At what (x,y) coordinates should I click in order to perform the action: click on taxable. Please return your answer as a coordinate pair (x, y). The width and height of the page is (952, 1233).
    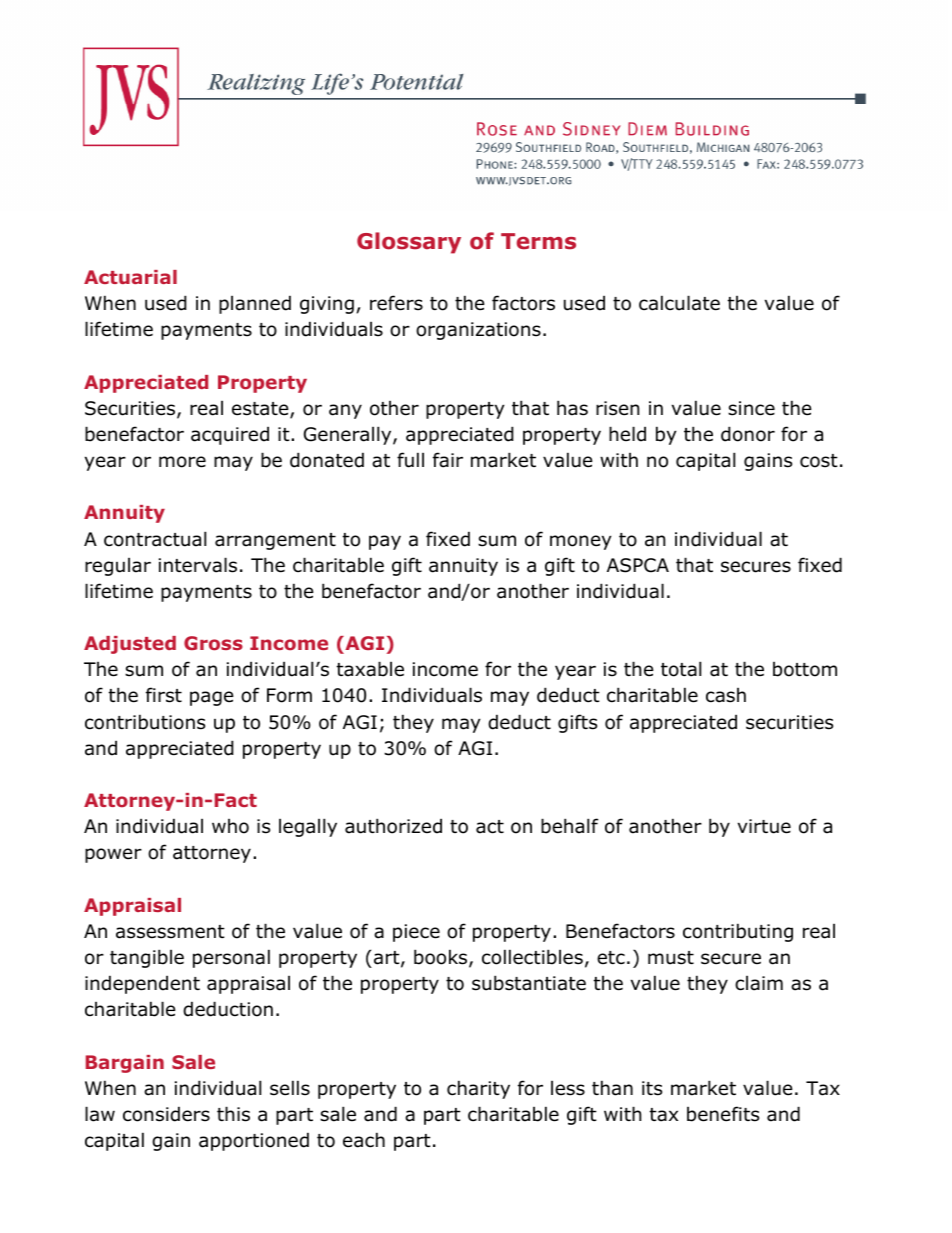
    Looking at the image, I should click on (370, 669).
